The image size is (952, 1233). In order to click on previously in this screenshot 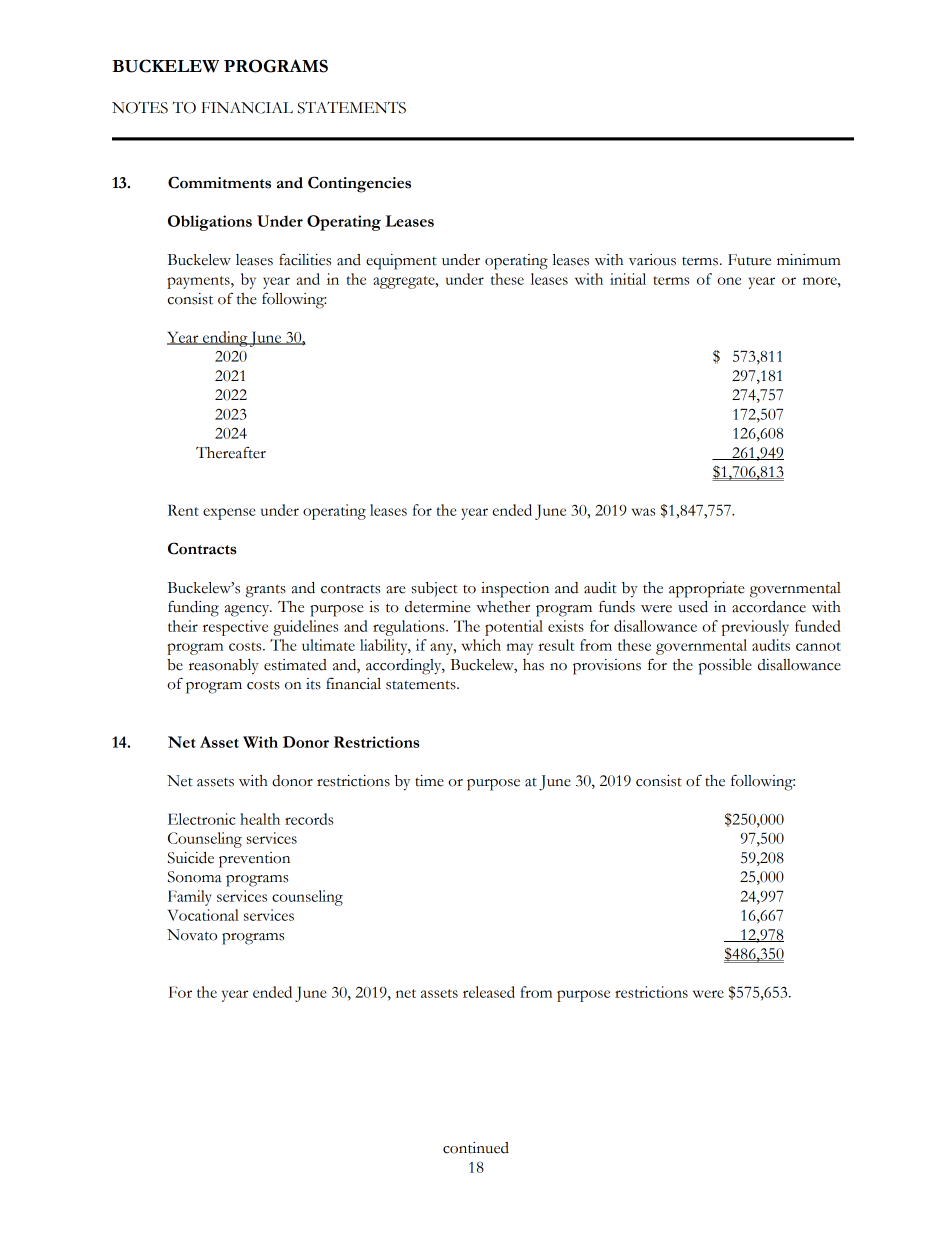, I will do `click(755, 628)`.
